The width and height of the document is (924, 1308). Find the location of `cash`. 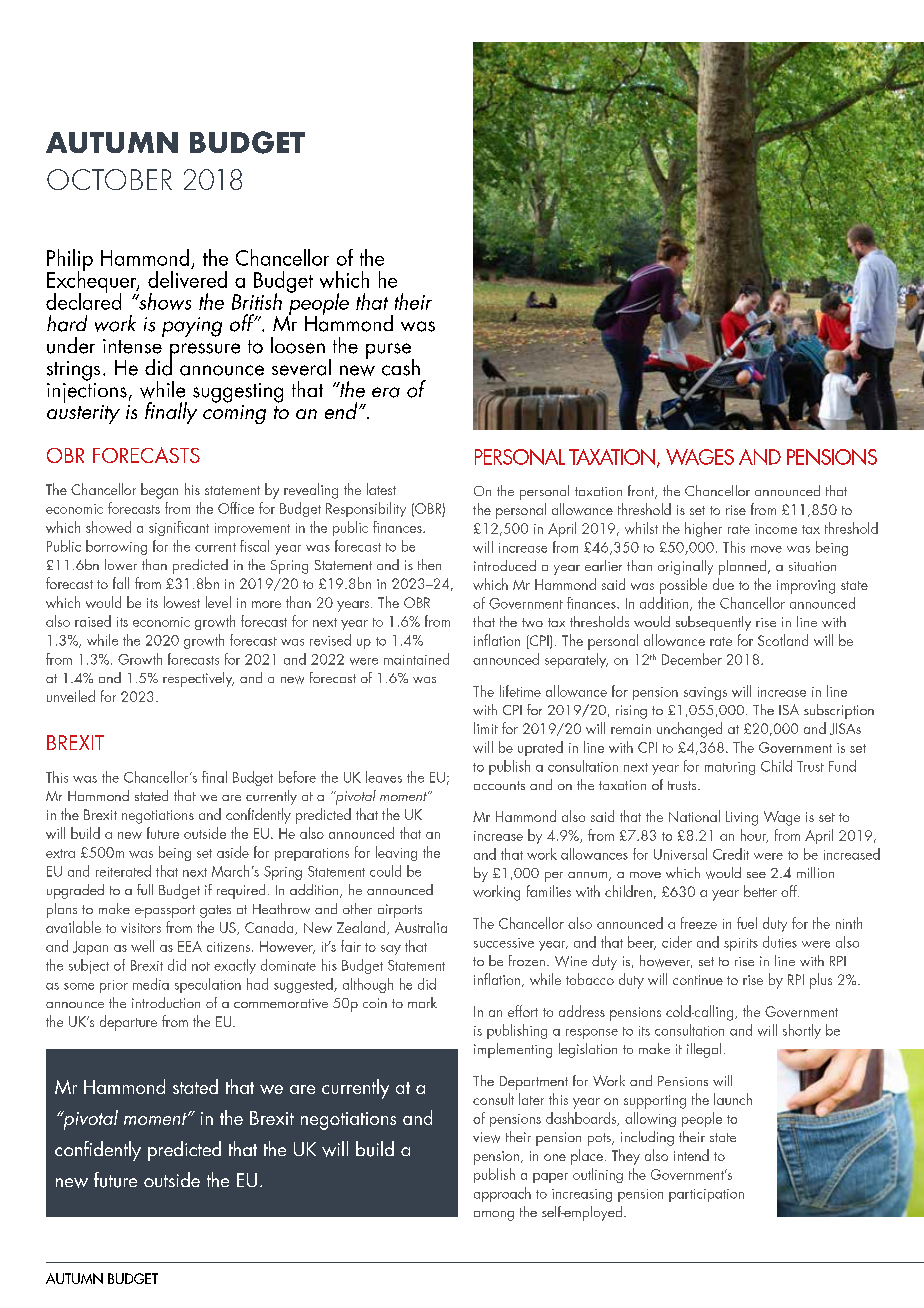

cash is located at coordinates (401, 367).
